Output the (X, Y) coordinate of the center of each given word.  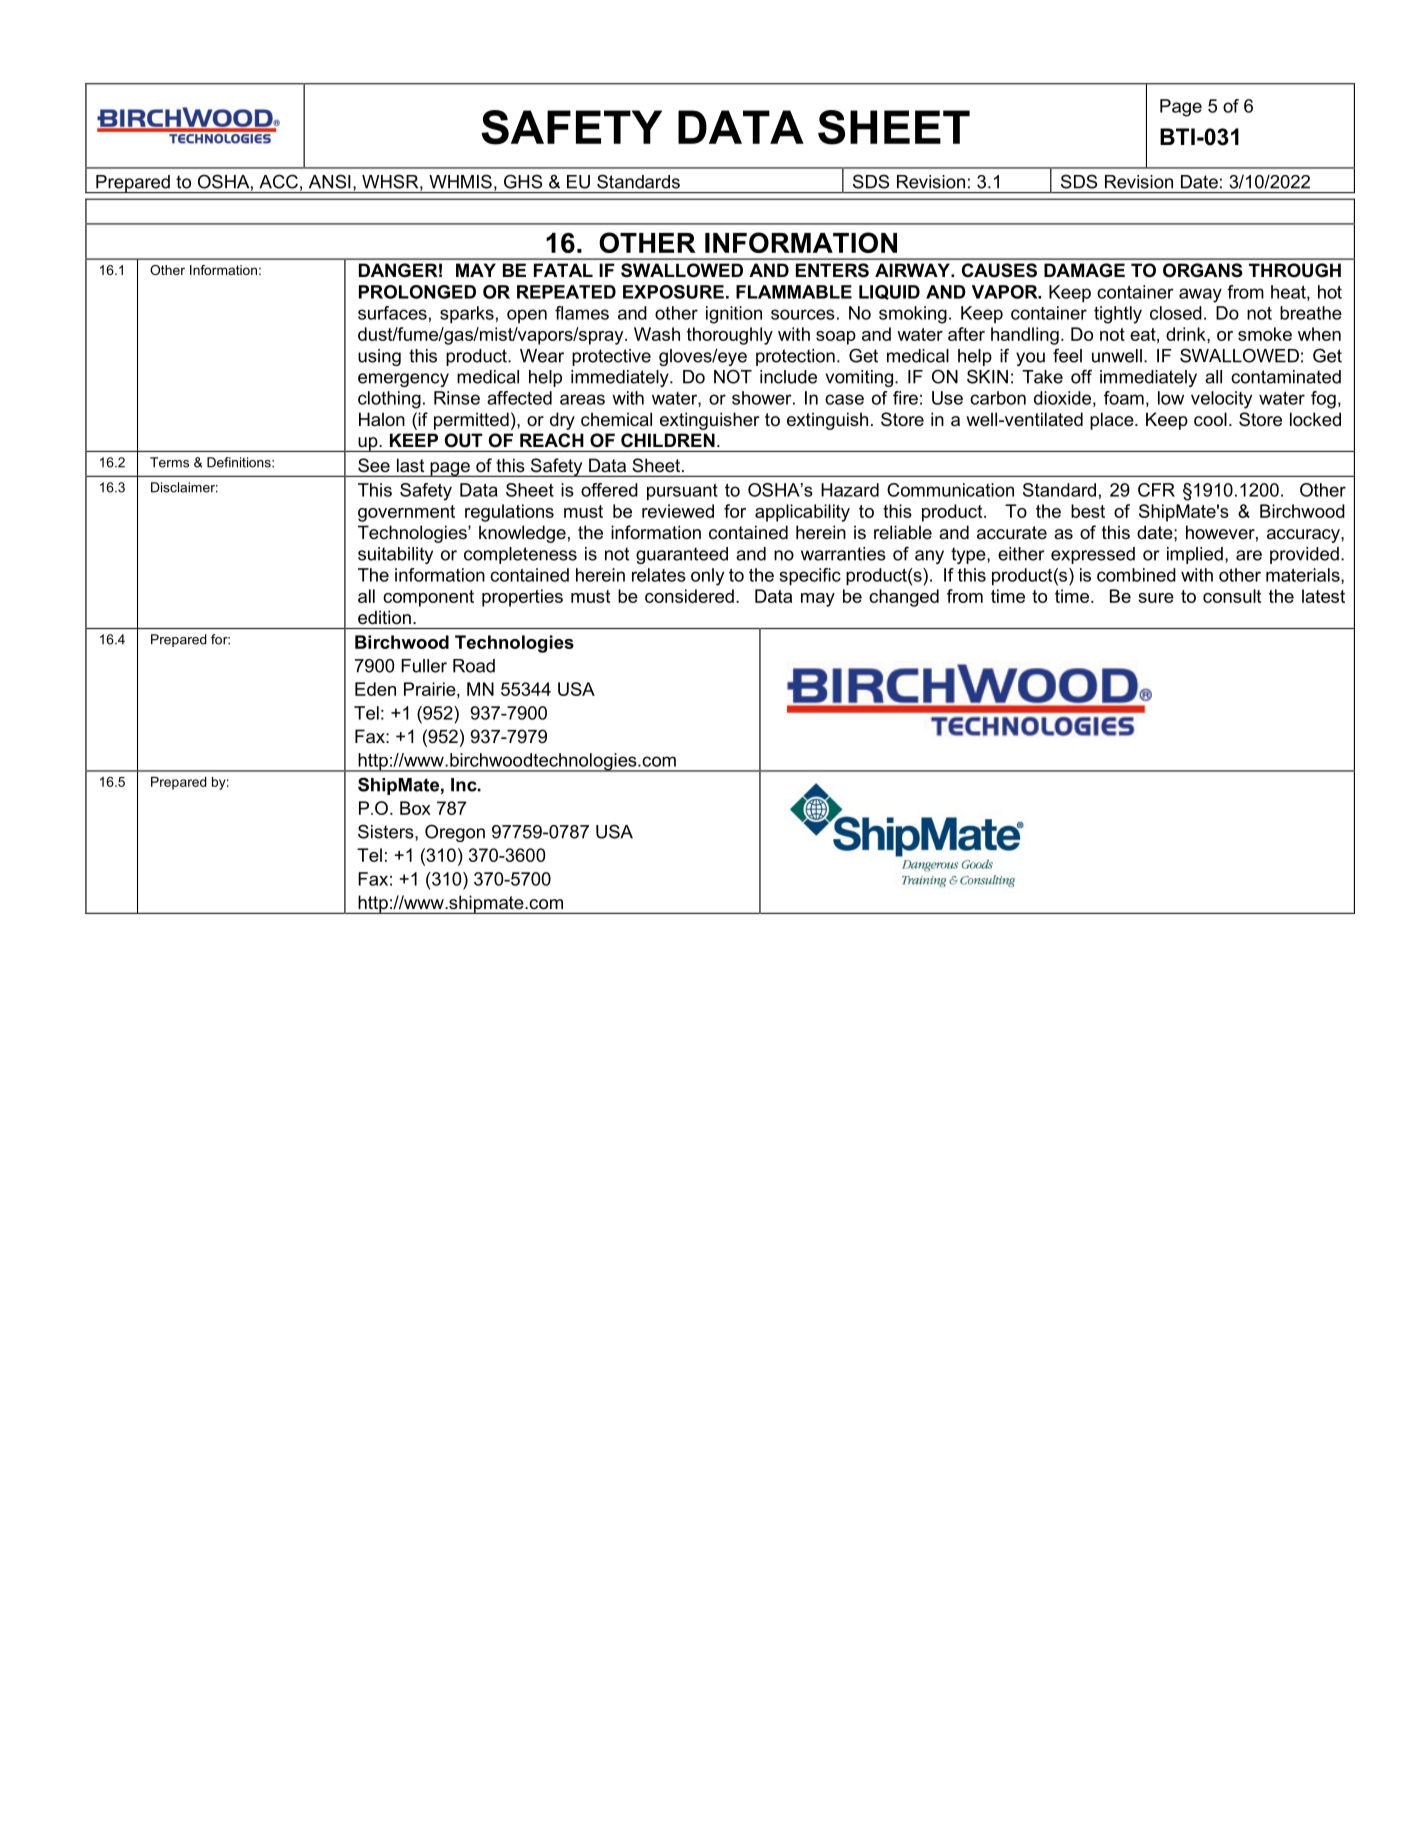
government (406, 513)
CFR (1156, 490)
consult (1232, 596)
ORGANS (1202, 270)
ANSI (330, 181)
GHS (523, 181)
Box (415, 808)
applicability (802, 513)
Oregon (455, 833)
